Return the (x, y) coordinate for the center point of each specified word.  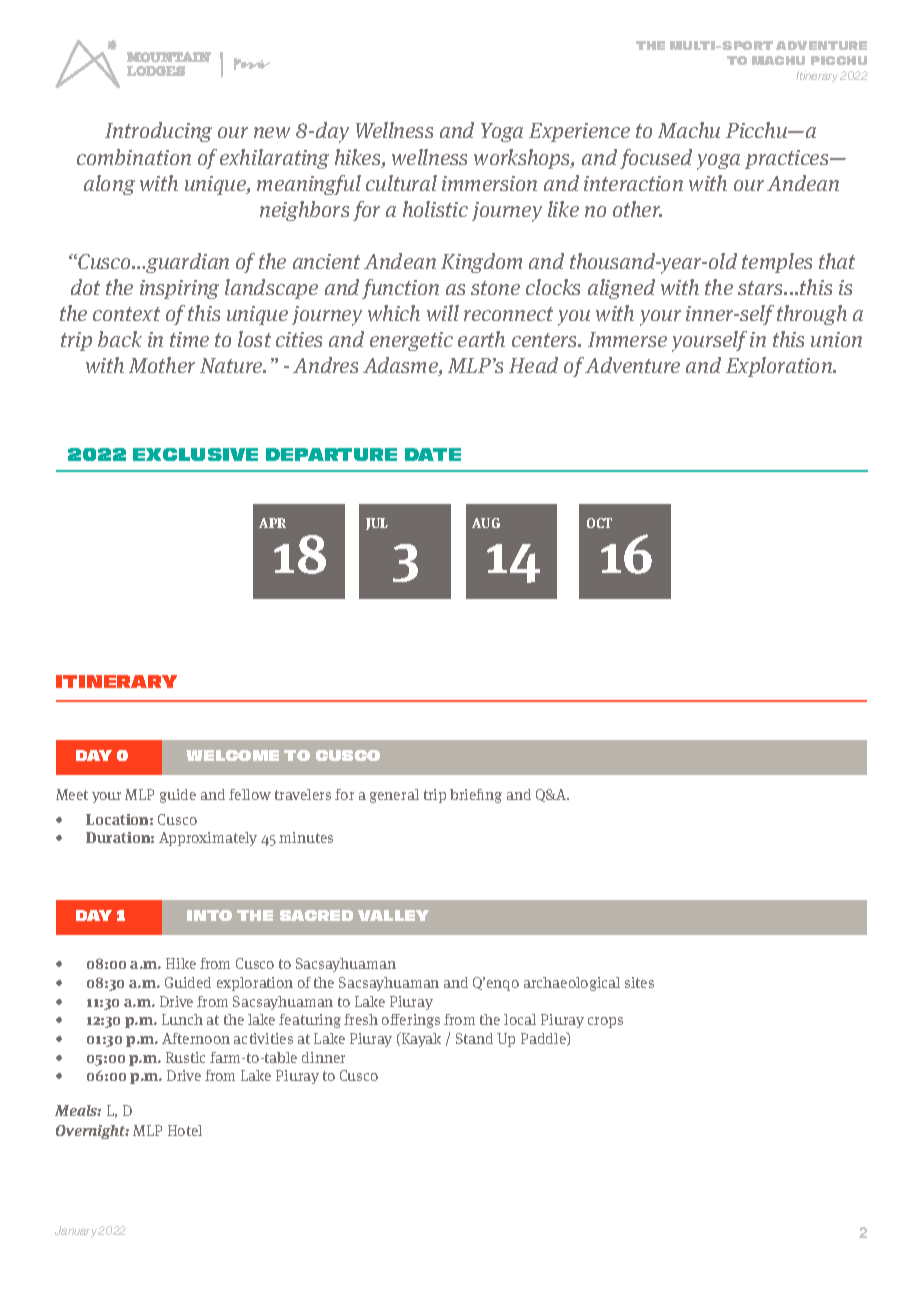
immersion (489, 183)
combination (134, 157)
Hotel (185, 1130)
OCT (599, 523)
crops (605, 1022)
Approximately (208, 839)
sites (639, 982)
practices (788, 159)
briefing (476, 796)
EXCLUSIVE (195, 454)
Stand (474, 1038)
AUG (486, 523)
